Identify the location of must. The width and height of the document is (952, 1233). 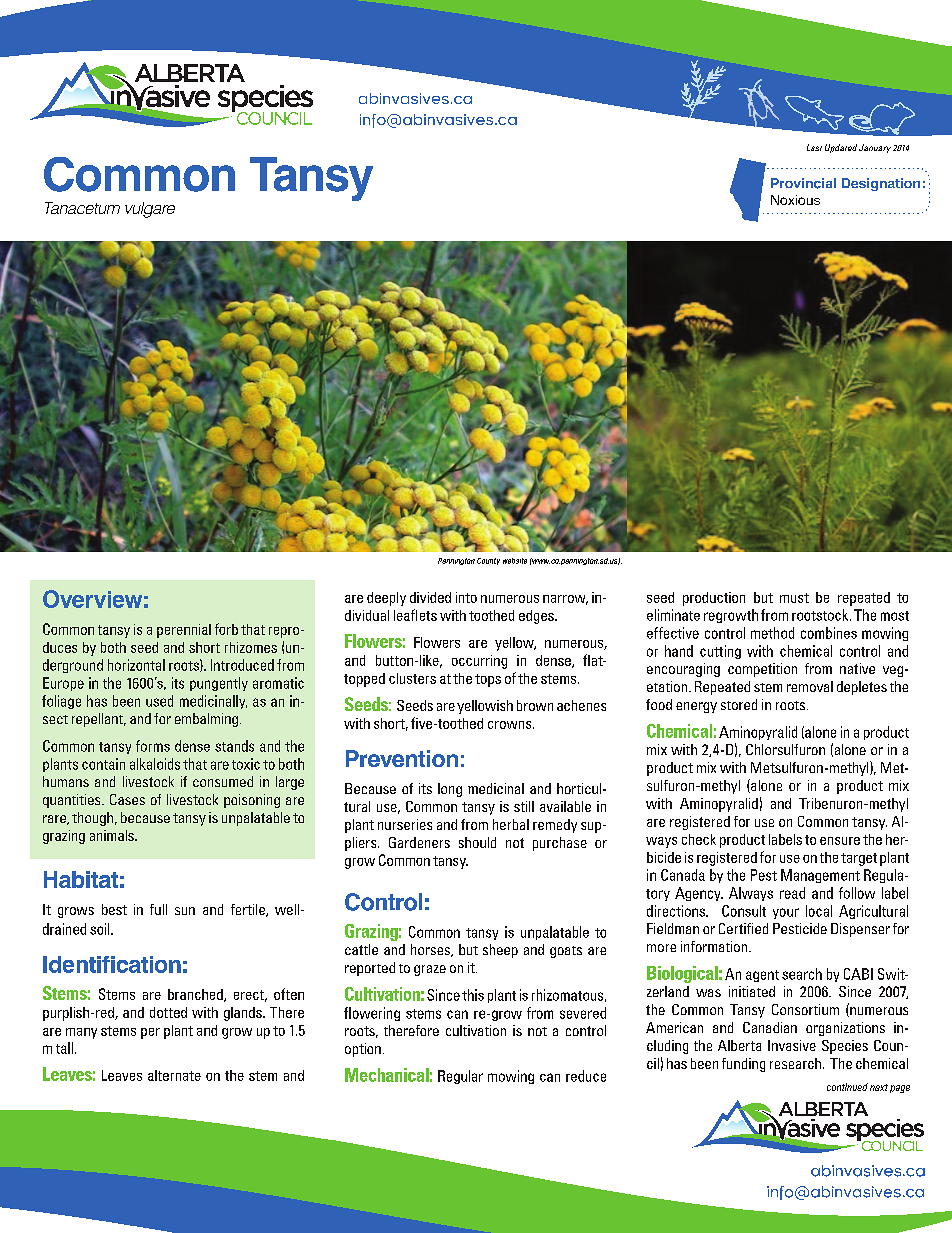
(794, 598).
